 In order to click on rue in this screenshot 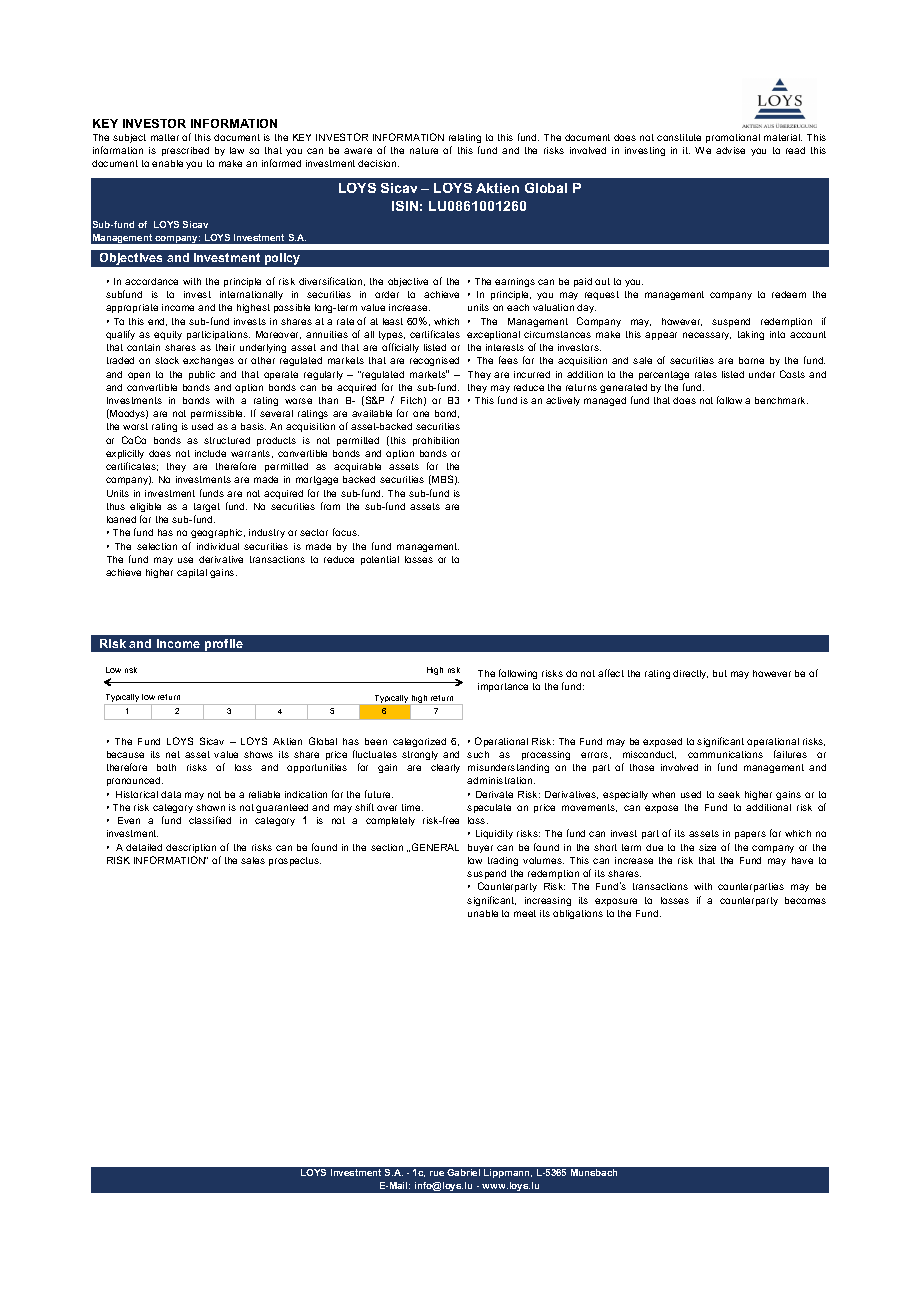, I will do `click(437, 1173)`.
